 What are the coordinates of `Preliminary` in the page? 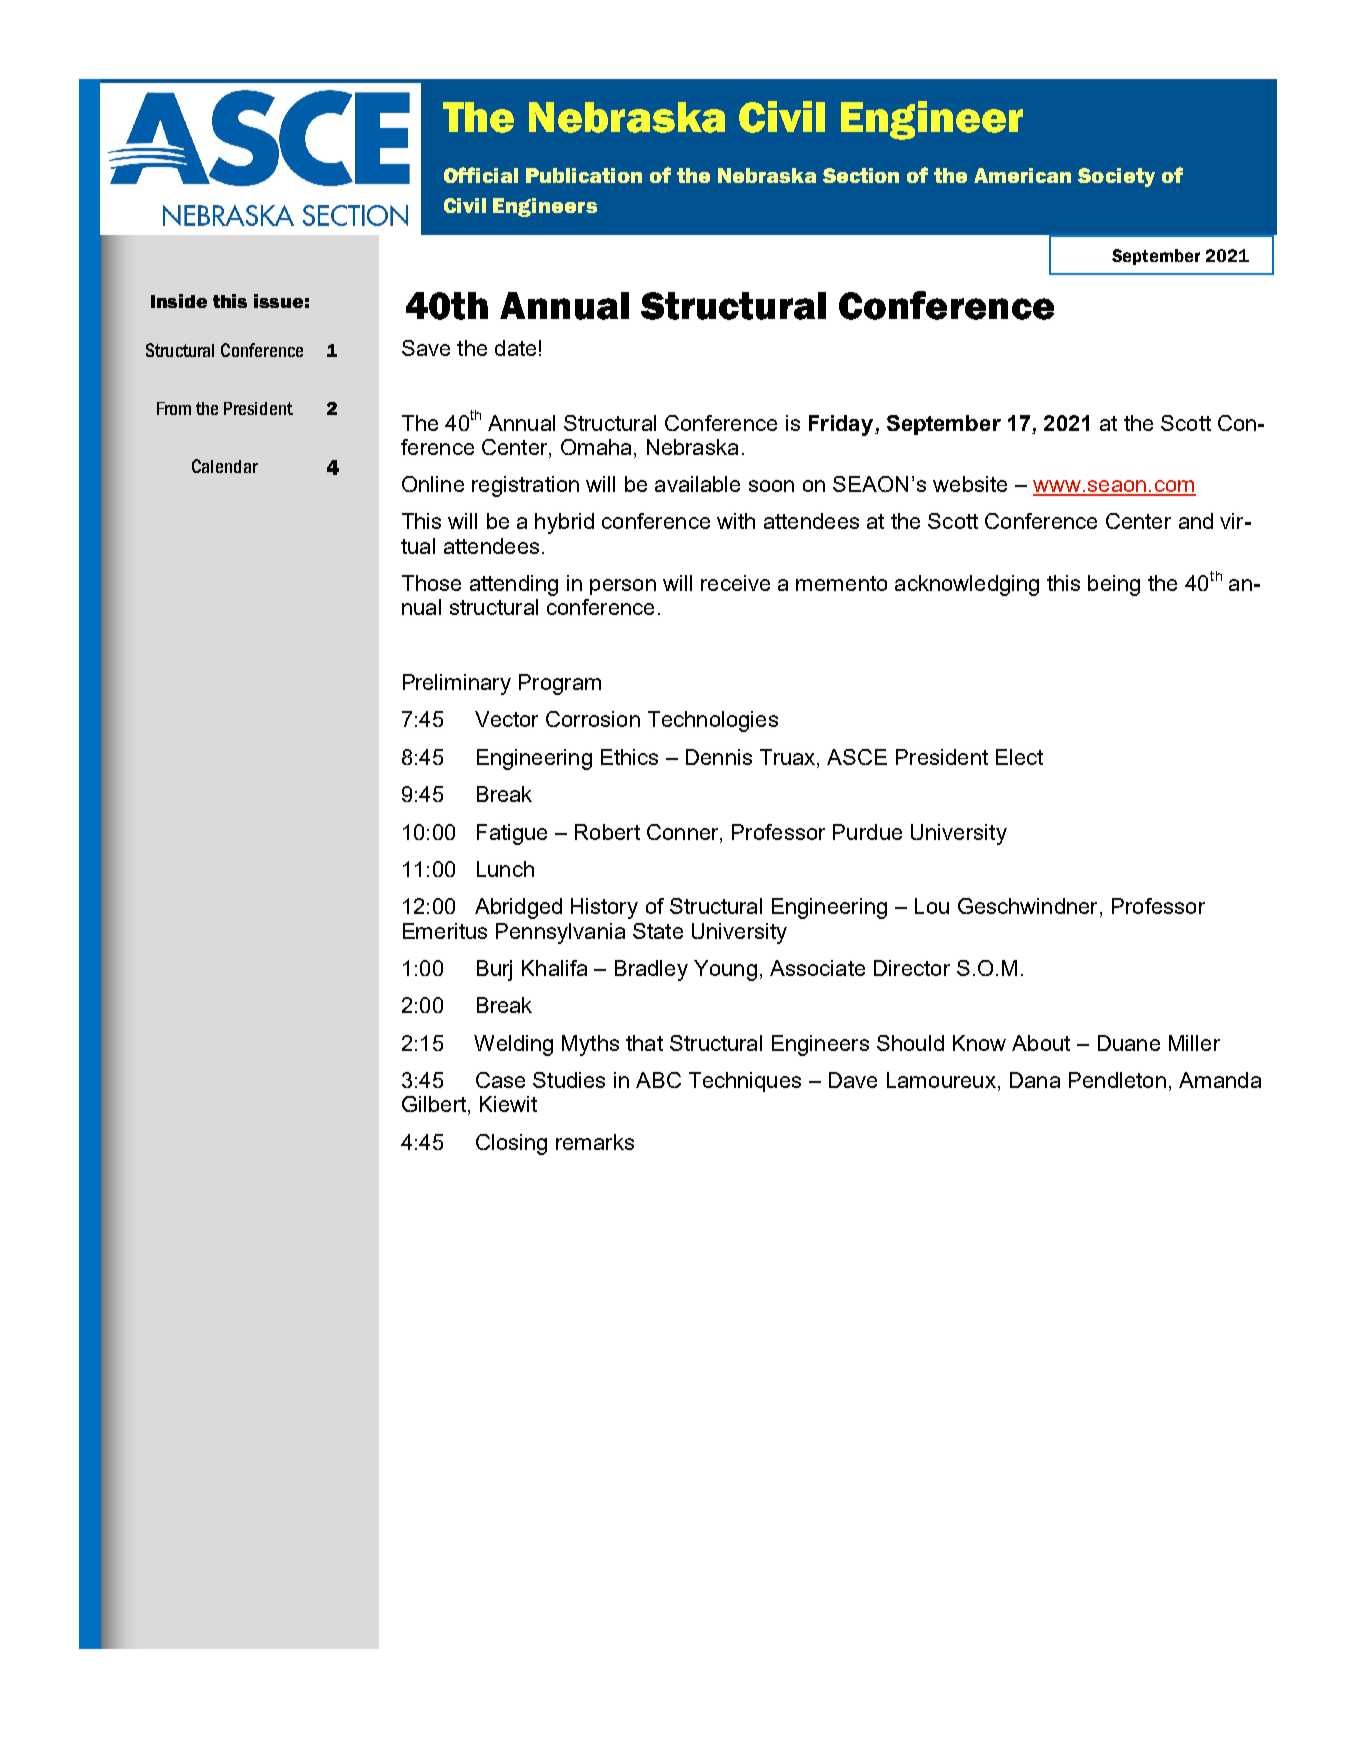 It's located at (457, 684).
